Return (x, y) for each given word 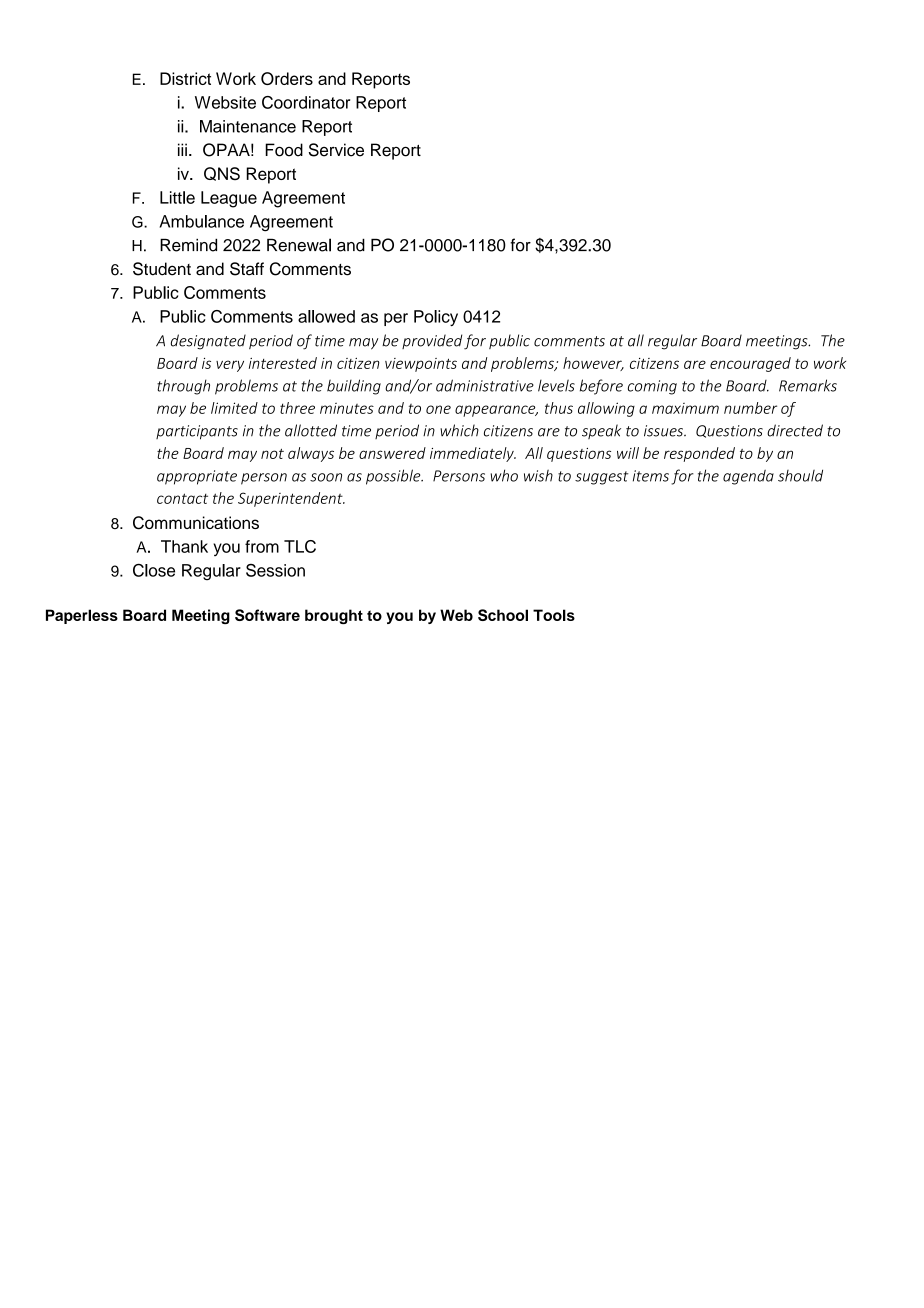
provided (432, 341)
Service (336, 150)
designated (208, 342)
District (185, 78)
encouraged (750, 364)
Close (154, 570)
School (503, 615)
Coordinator (306, 102)
